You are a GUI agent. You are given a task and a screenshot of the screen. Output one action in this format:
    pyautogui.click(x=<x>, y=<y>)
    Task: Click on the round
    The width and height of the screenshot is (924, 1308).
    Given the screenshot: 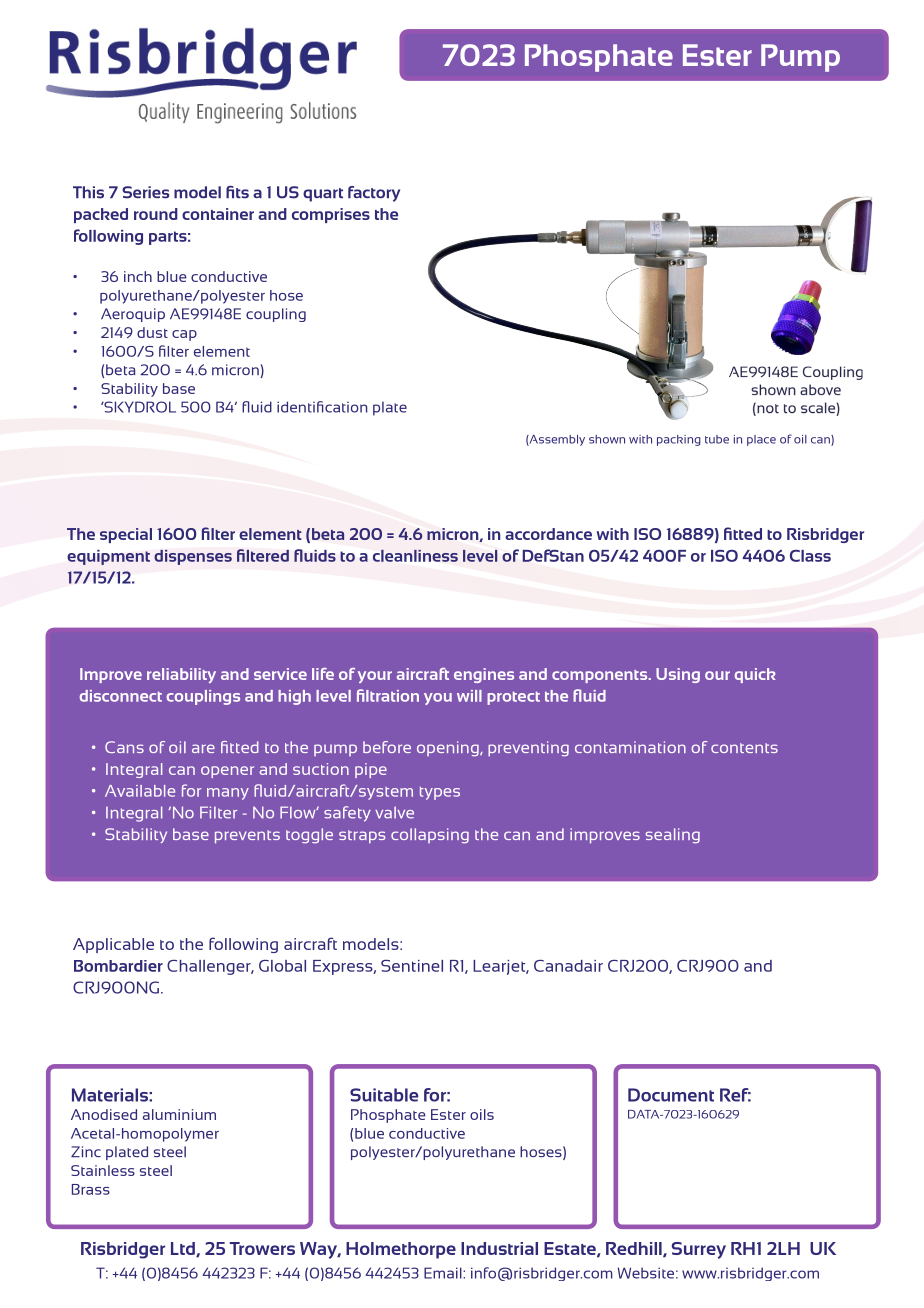 What is the action you would take?
    pyautogui.click(x=156, y=214)
